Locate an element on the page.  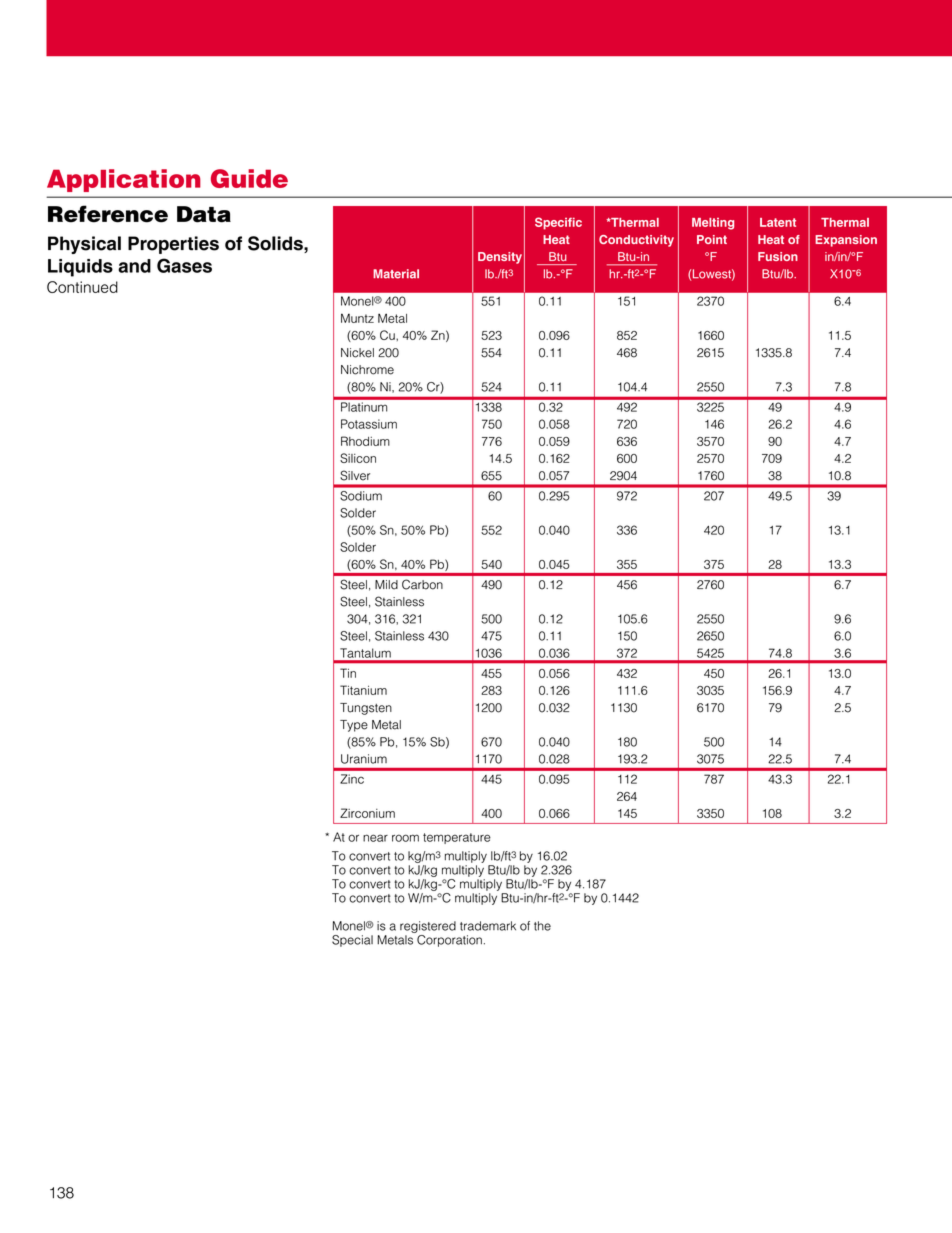
trademark is located at coordinates (488, 926).
